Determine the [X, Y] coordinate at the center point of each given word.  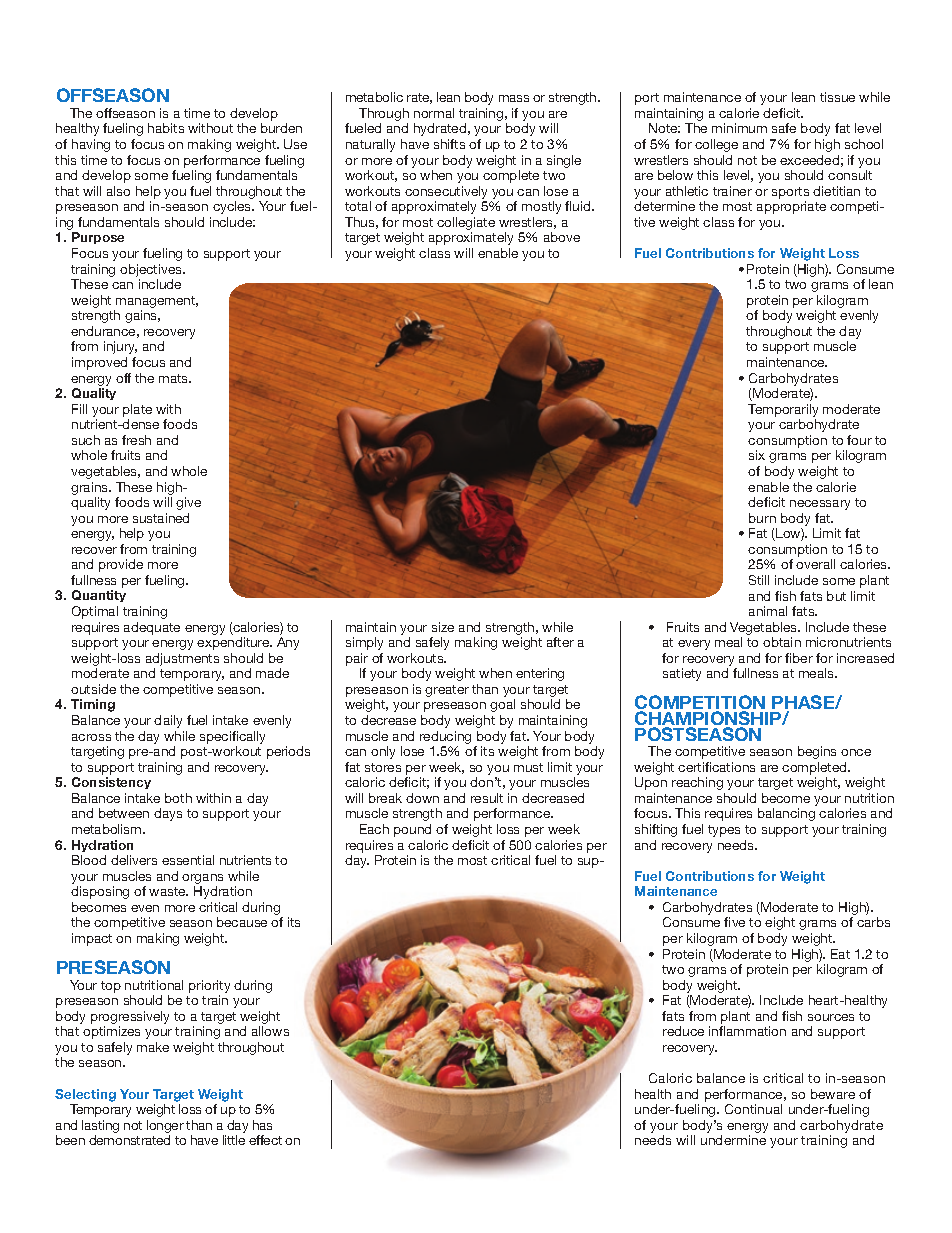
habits [166, 128]
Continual [753, 1109]
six [757, 455]
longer [165, 1128]
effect [265, 1140]
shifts [449, 144]
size [443, 627]
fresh [136, 440]
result [487, 798]
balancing [786, 814]
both [178, 798]
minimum [739, 128]
